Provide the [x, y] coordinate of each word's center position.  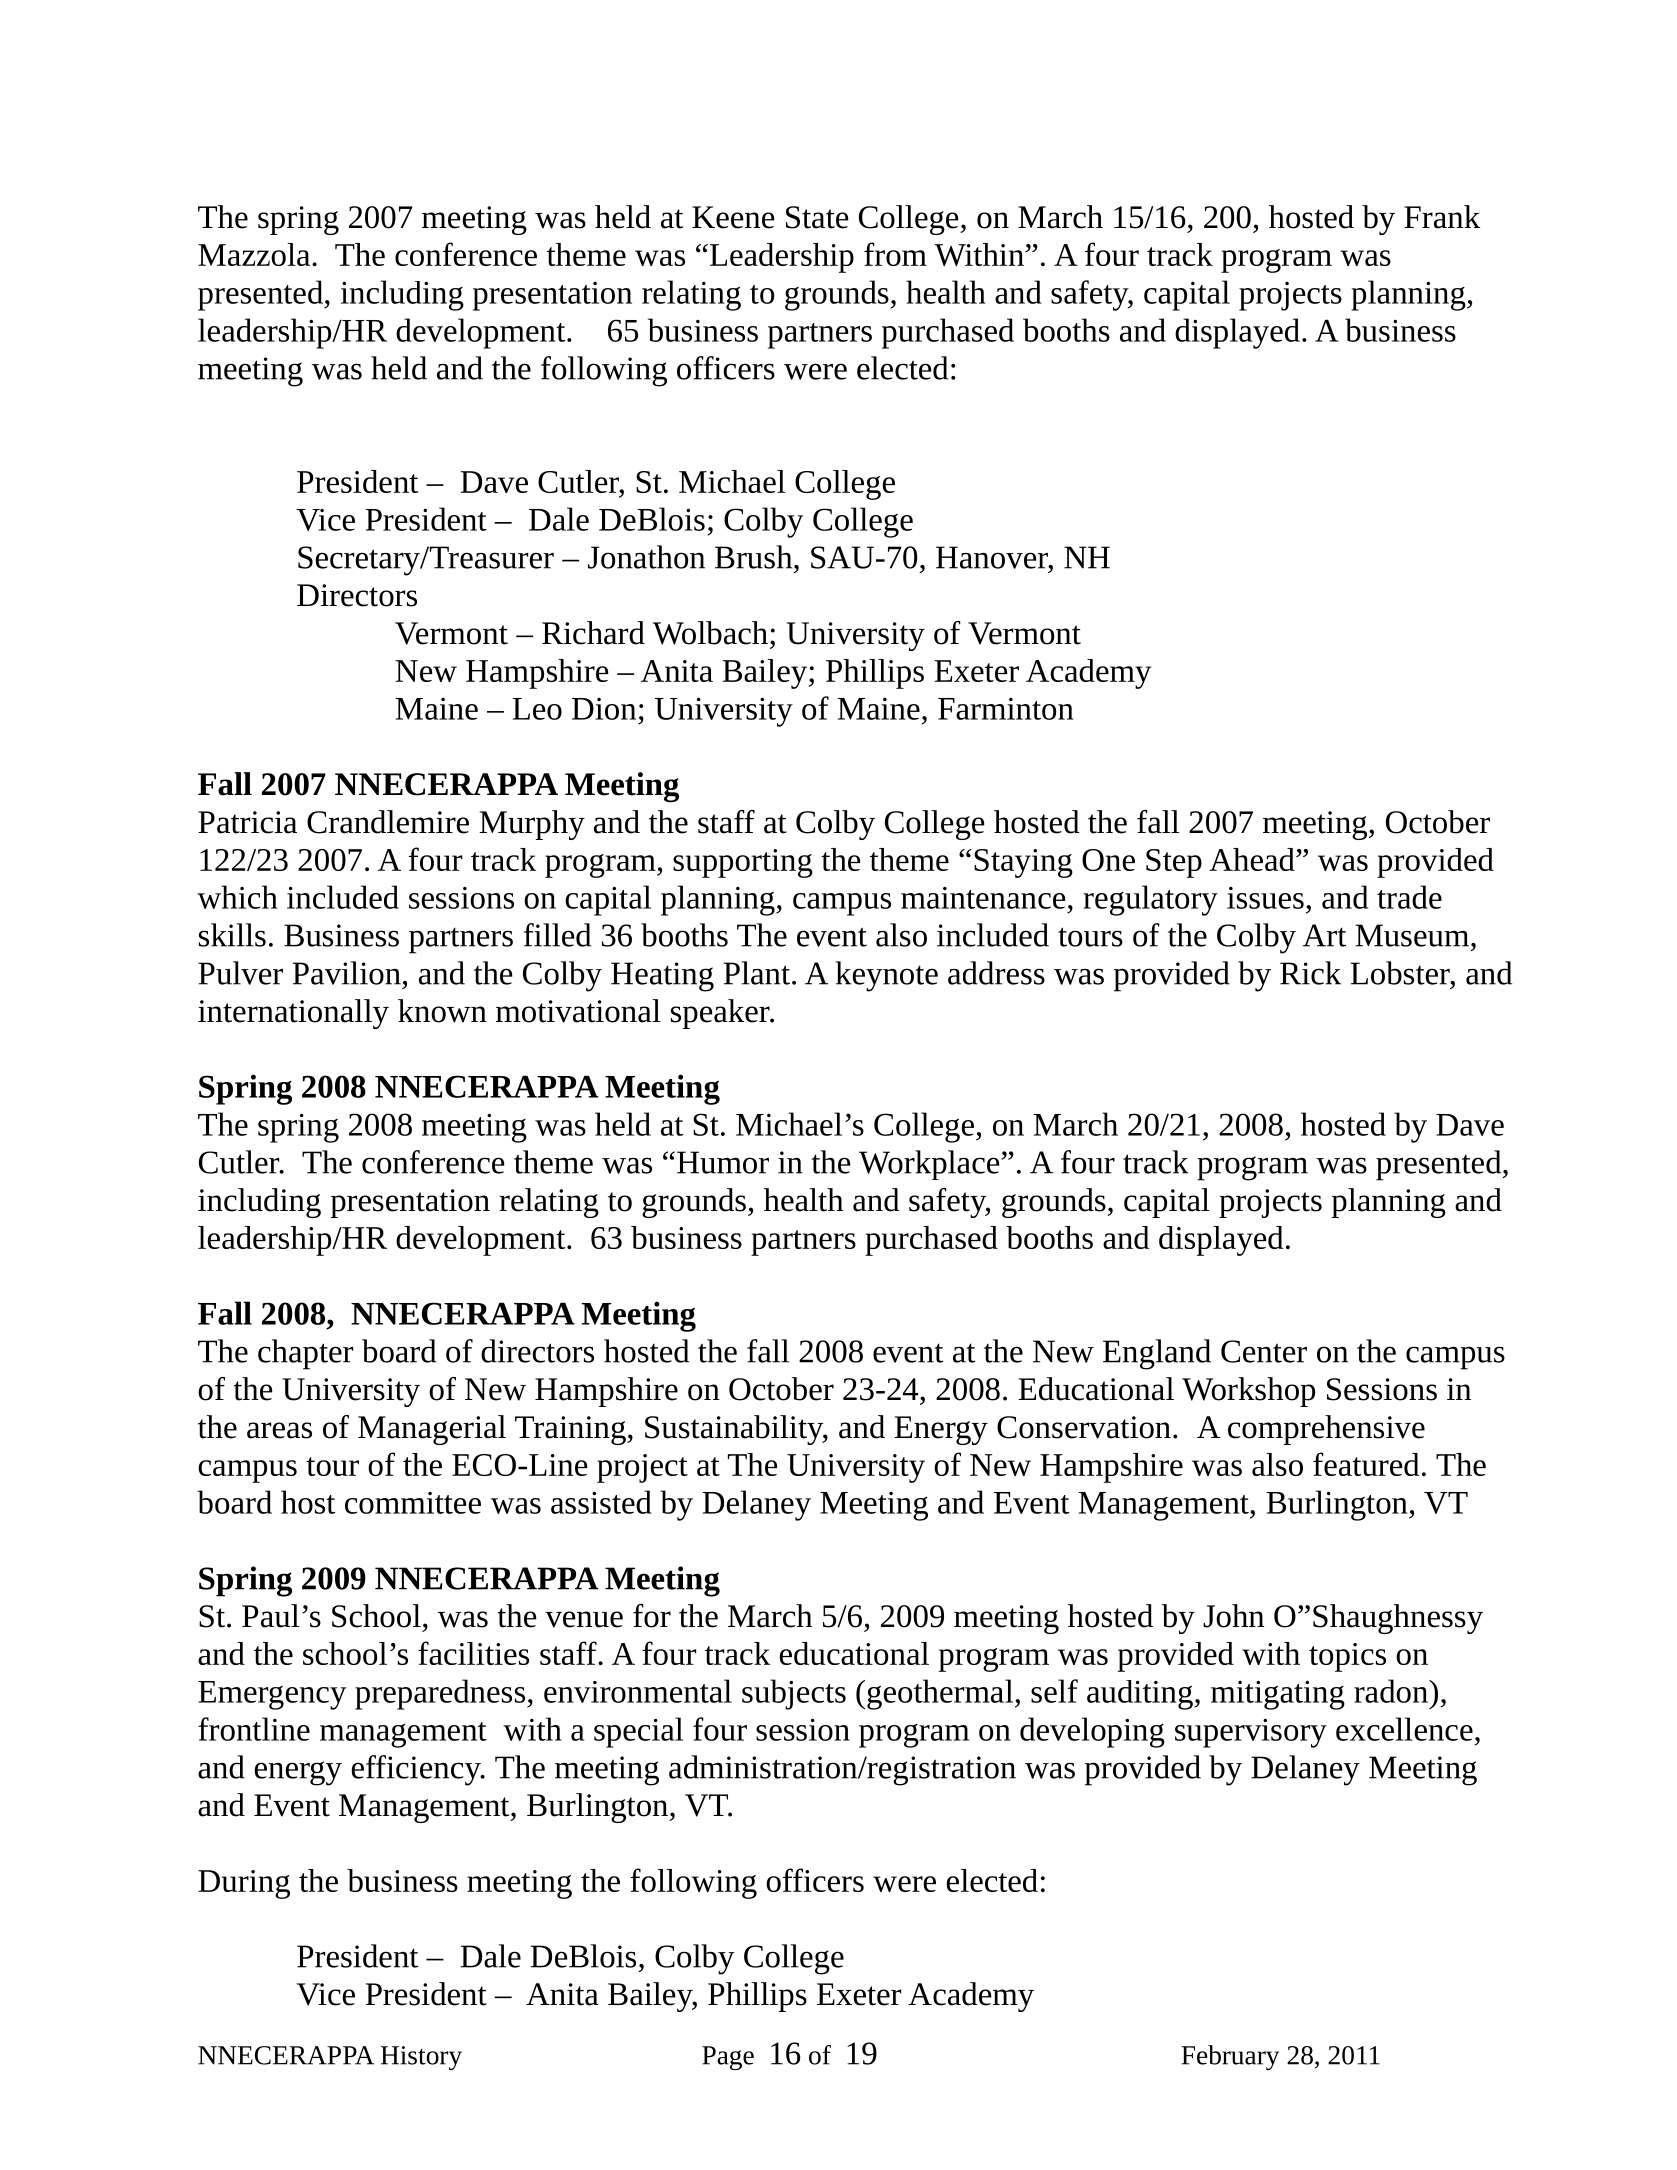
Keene [733, 217]
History [421, 2058]
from [895, 254]
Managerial [432, 1430]
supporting [743, 863]
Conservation [1084, 1427]
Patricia [247, 822]
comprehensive [1326, 1430]
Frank [1442, 217]
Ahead [1253, 859]
